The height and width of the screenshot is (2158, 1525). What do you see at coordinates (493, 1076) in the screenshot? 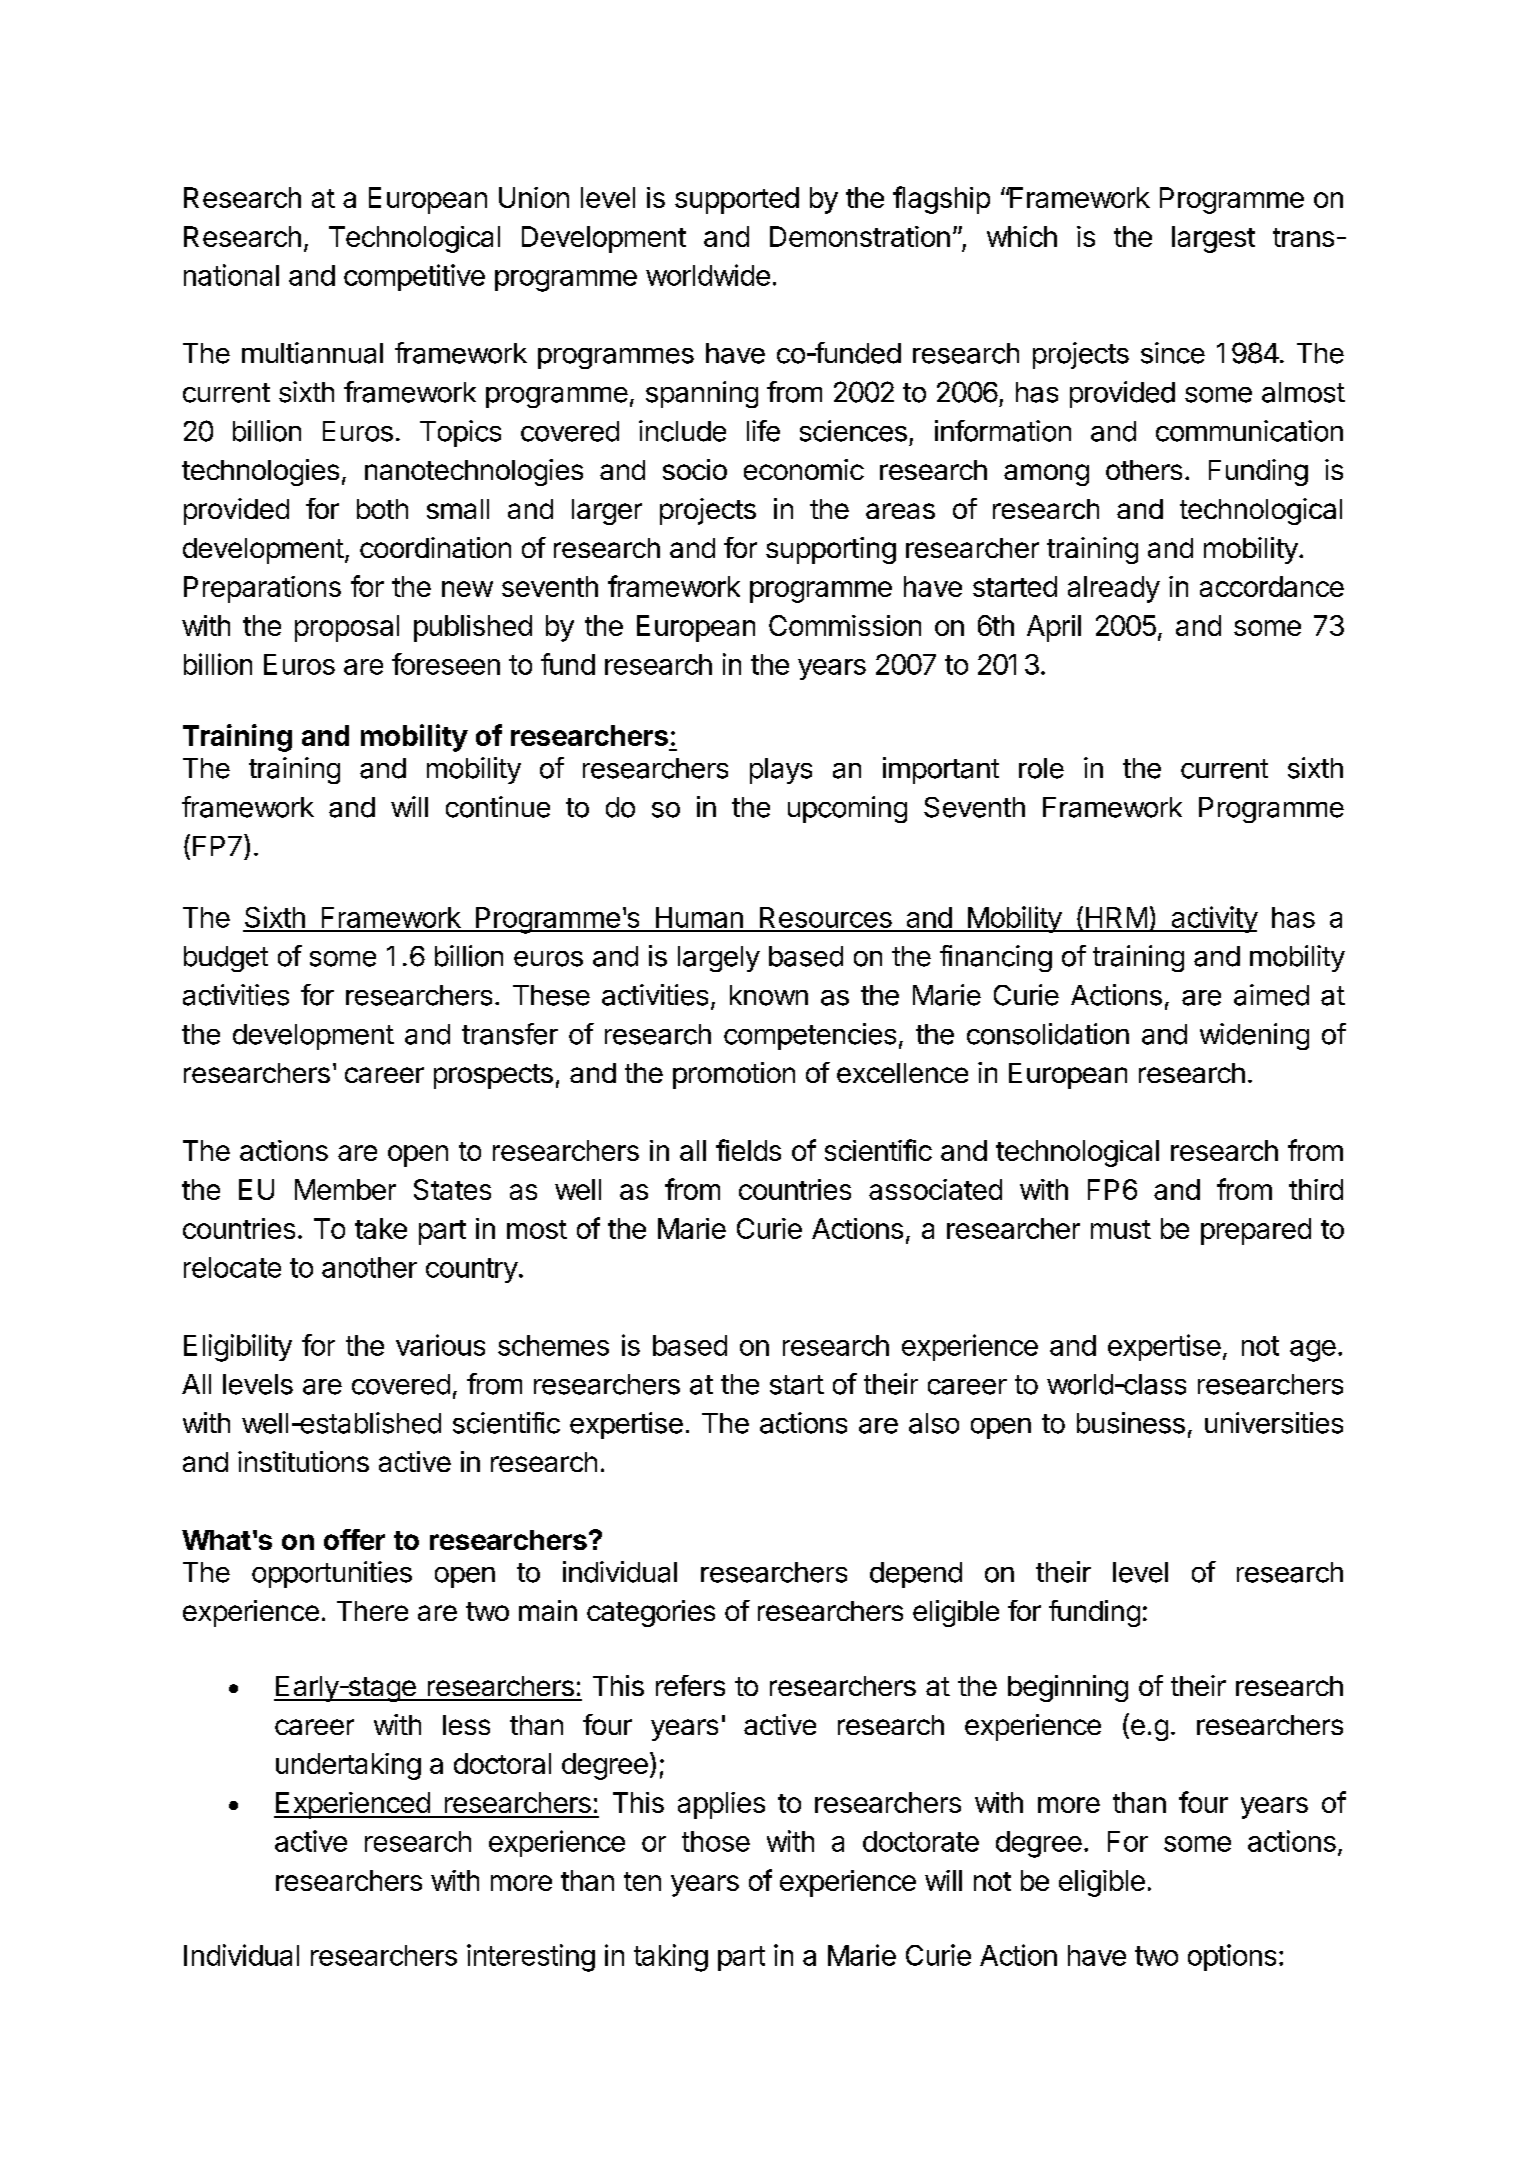
I see `prospects` at bounding box center [493, 1076].
